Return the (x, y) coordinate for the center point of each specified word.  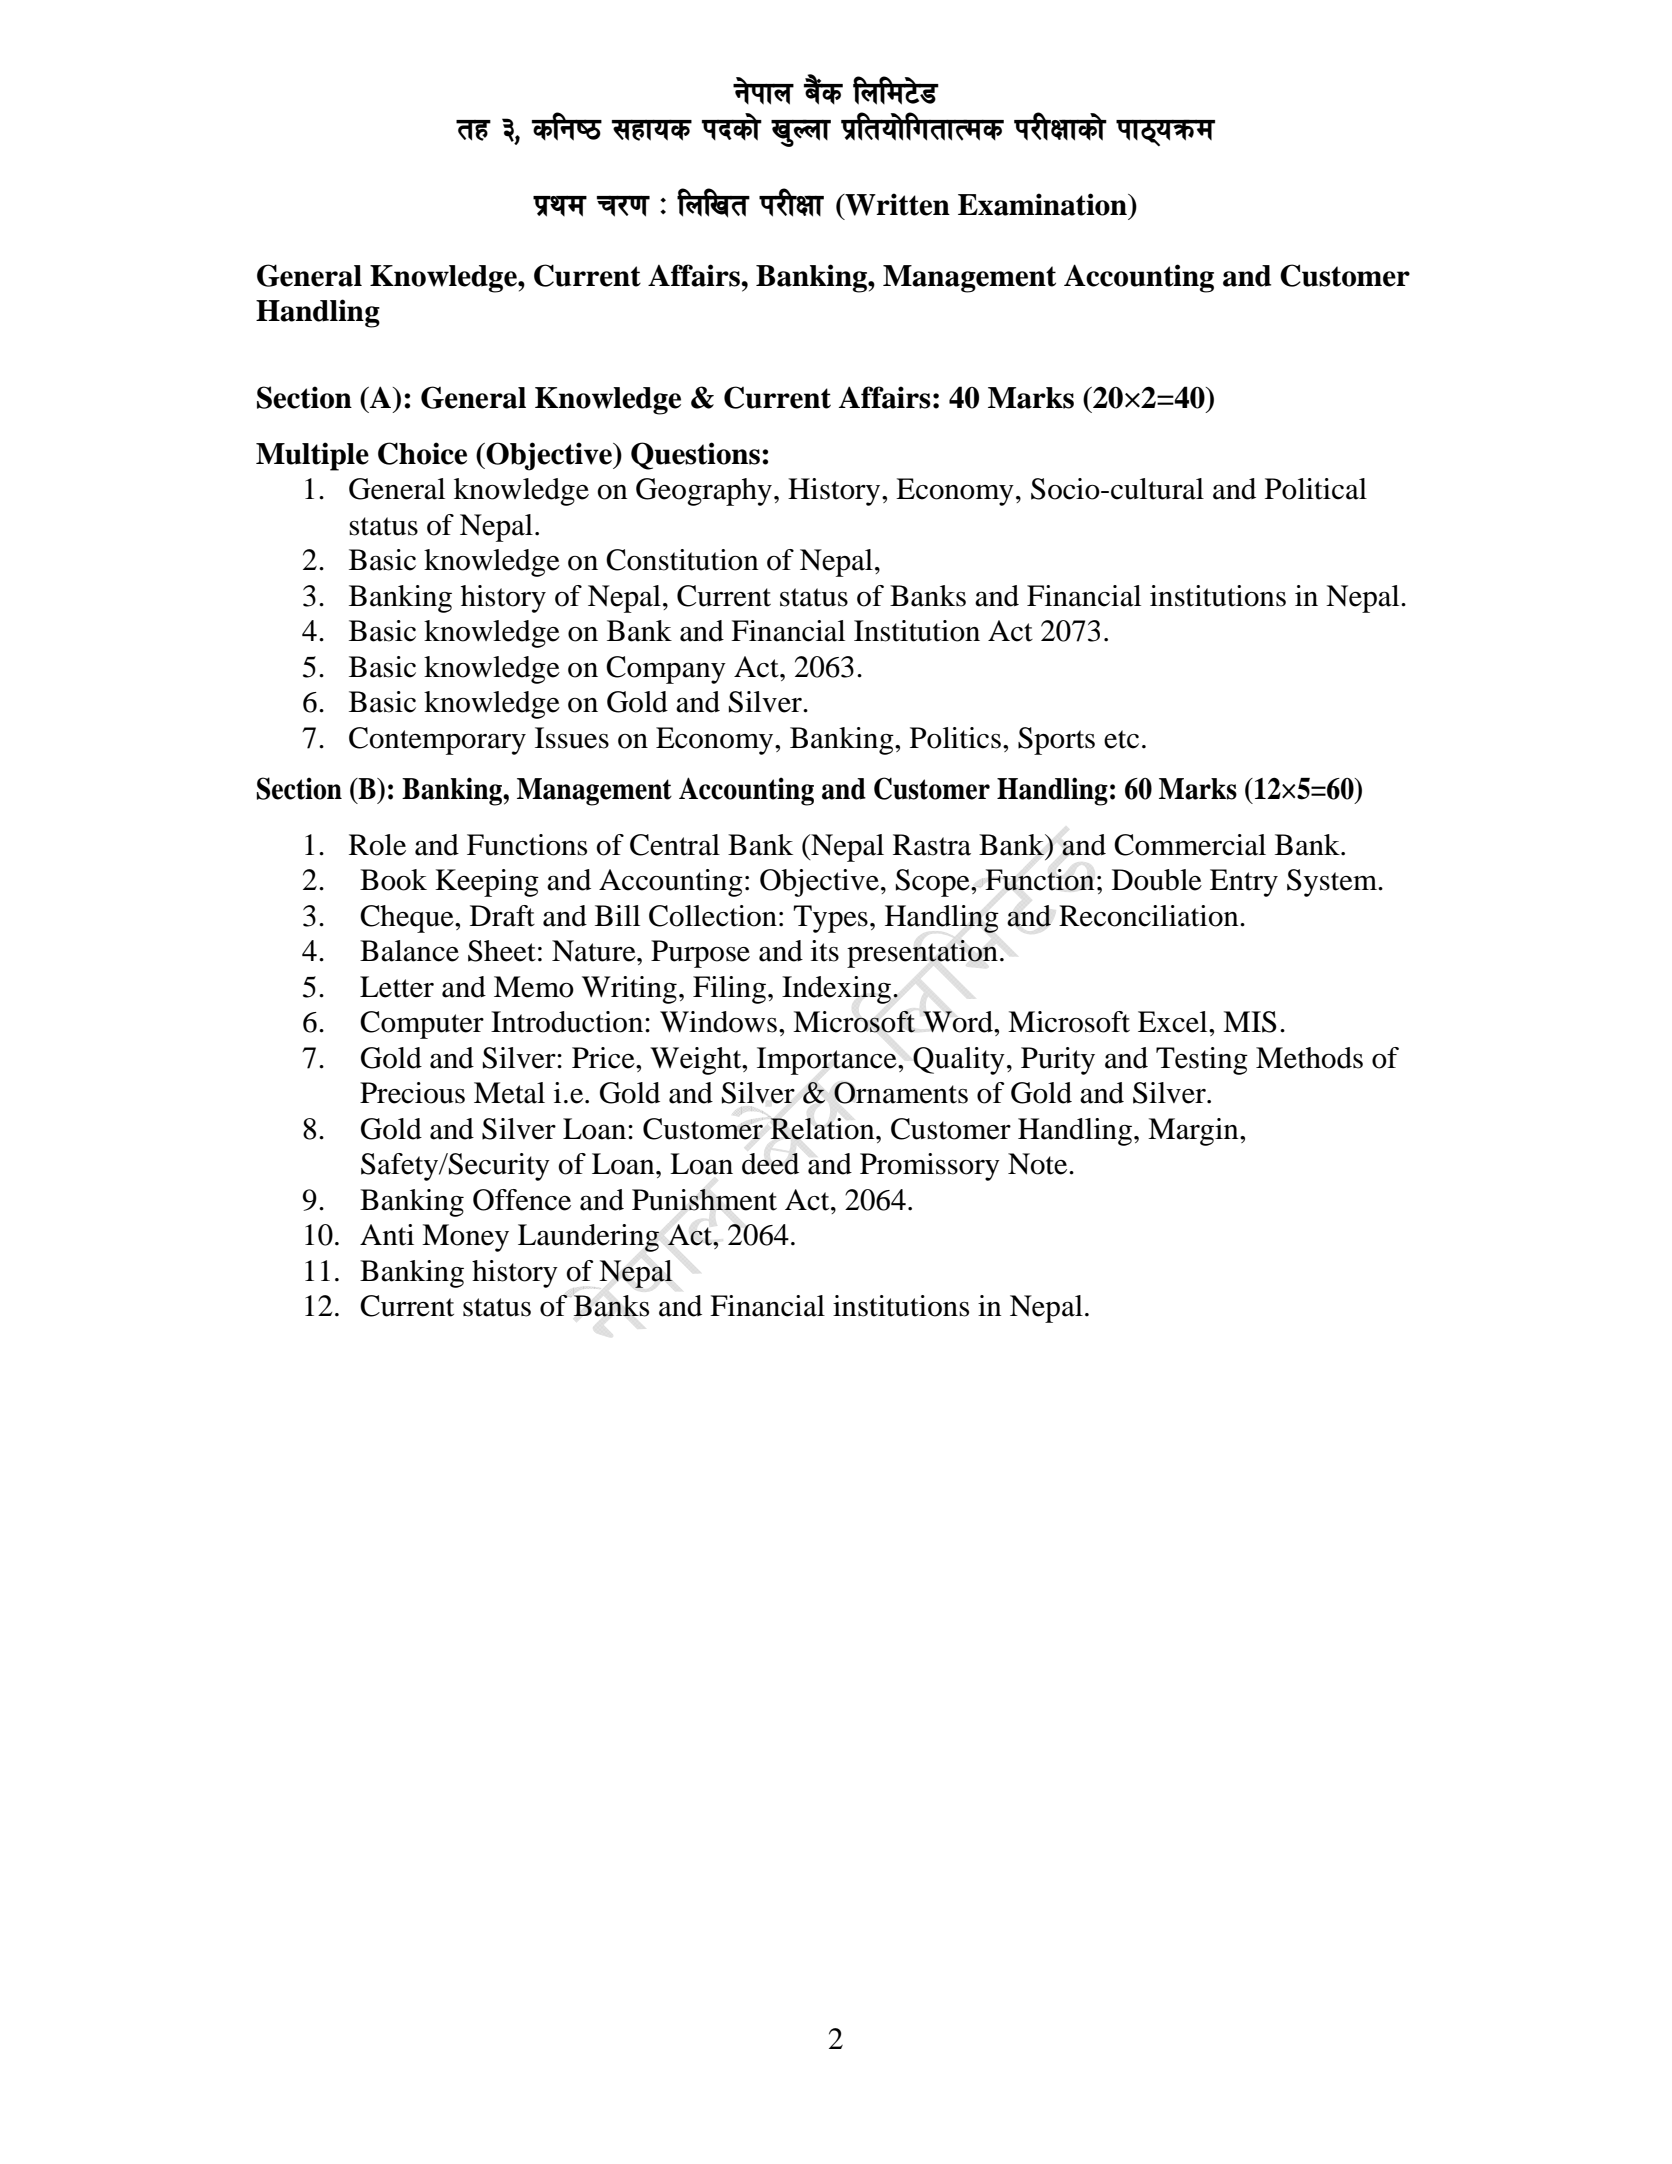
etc (1121, 739)
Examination (1043, 204)
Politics (955, 738)
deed (770, 1164)
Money (465, 1238)
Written (896, 204)
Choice (422, 453)
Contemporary (437, 741)
